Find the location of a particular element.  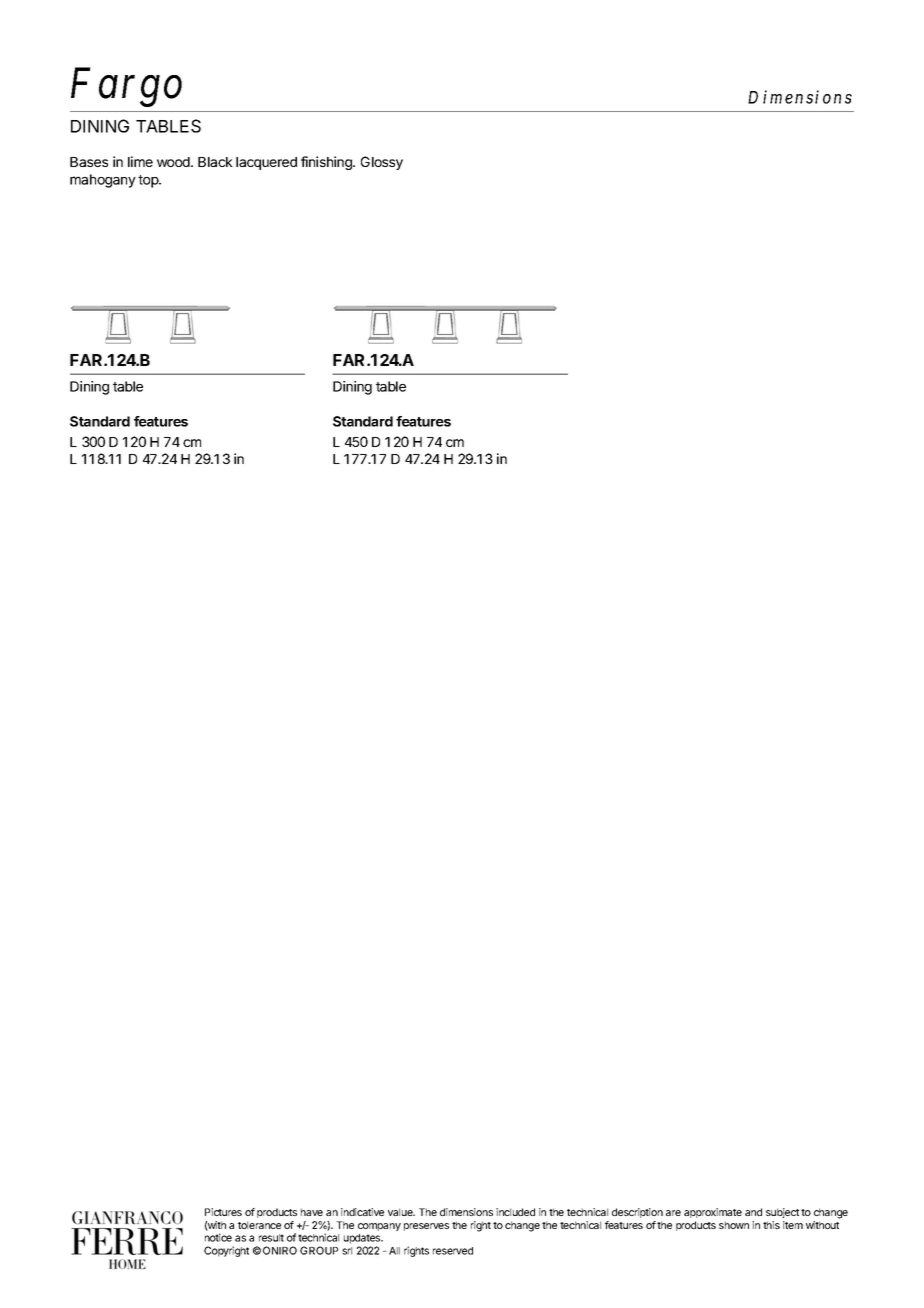

top is located at coordinates (149, 181).
